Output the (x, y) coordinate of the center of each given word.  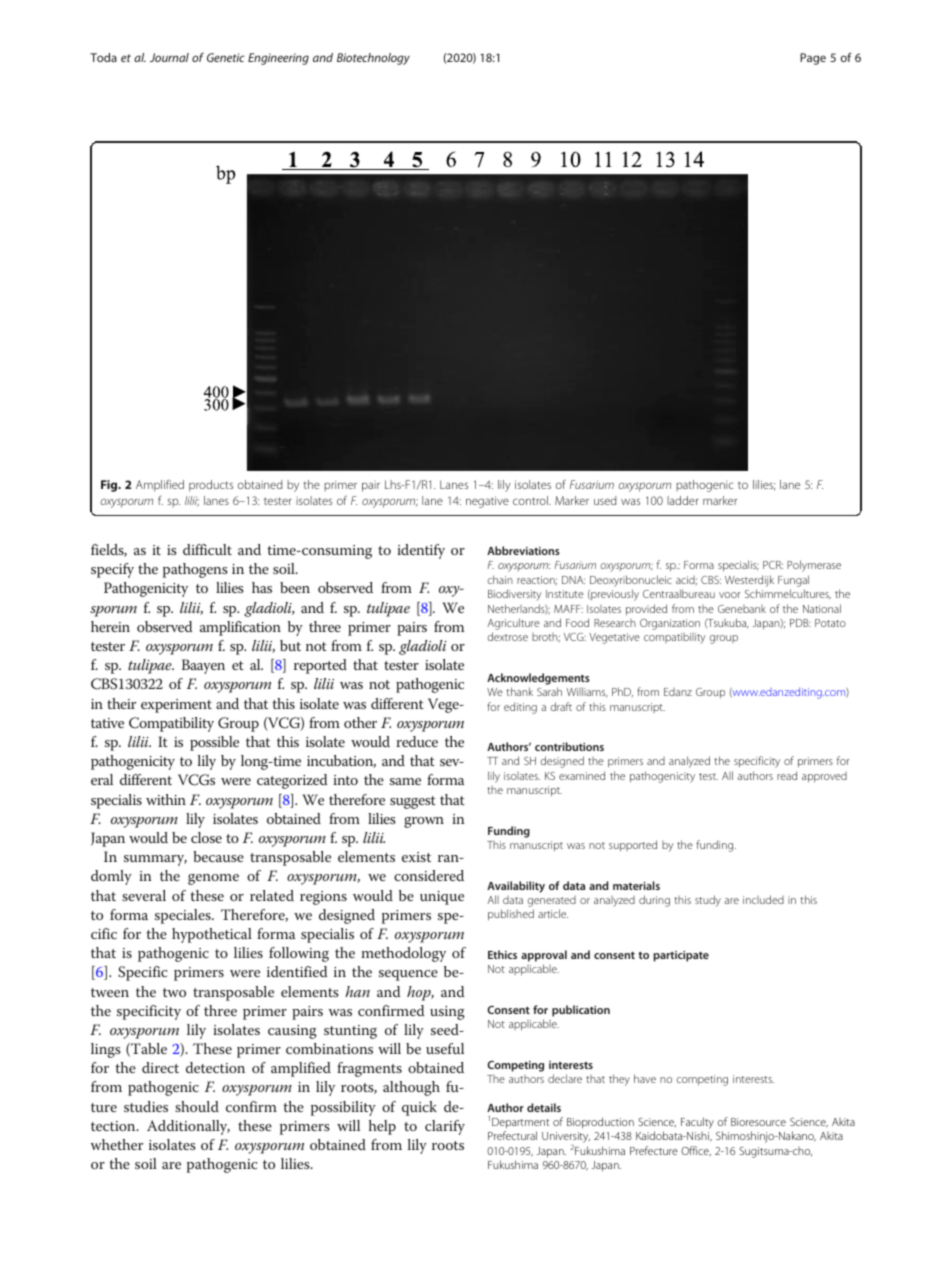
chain (500, 579)
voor (729, 595)
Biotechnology (373, 59)
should (197, 1106)
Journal (169, 57)
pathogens (195, 570)
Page (813, 59)
